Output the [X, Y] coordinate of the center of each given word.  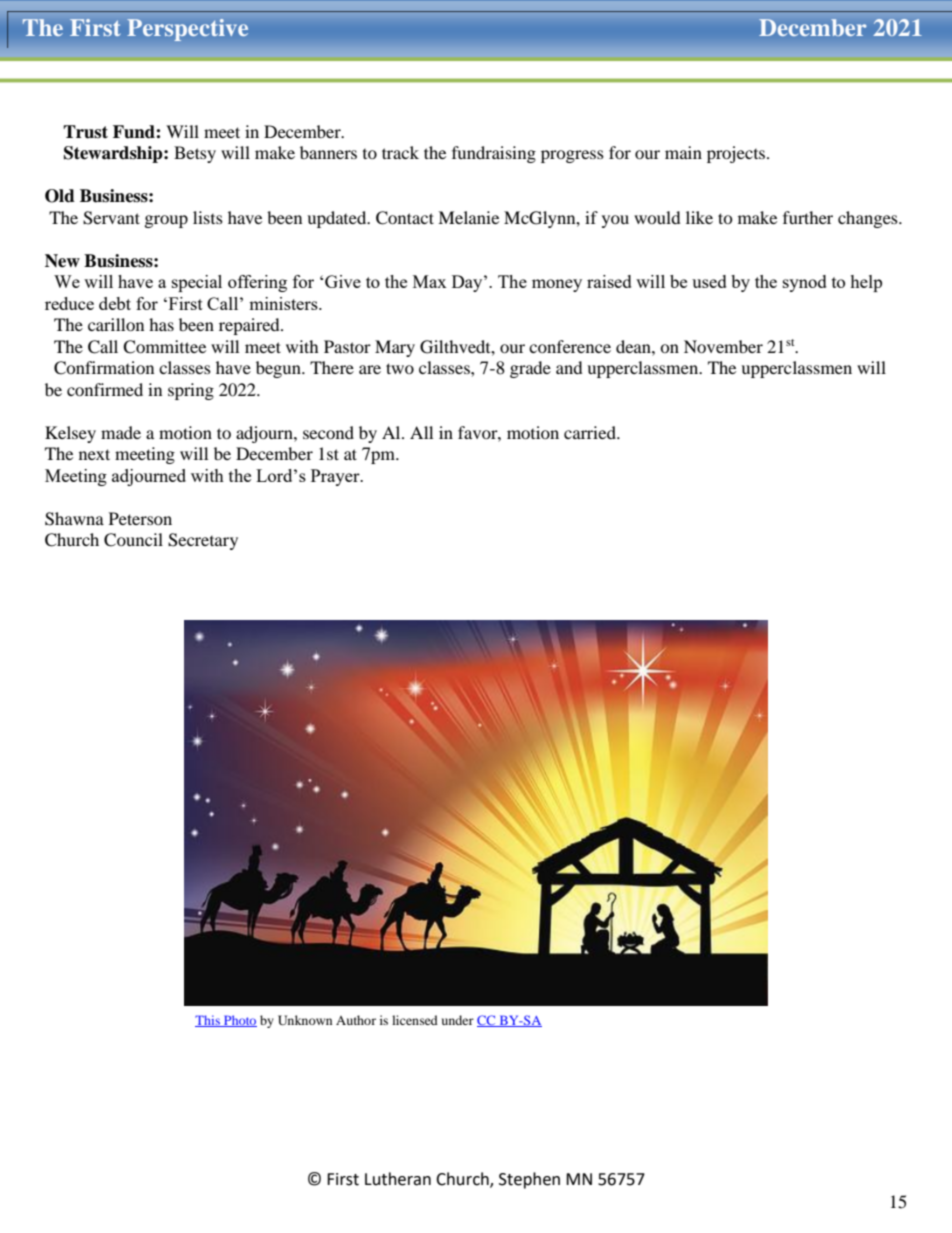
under [458, 1020]
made [121, 432]
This [208, 1021]
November [723, 346]
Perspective [188, 30]
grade [530, 369]
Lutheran [398, 1179]
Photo [239, 1021]
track [400, 152]
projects [737, 154]
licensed [415, 1020]
